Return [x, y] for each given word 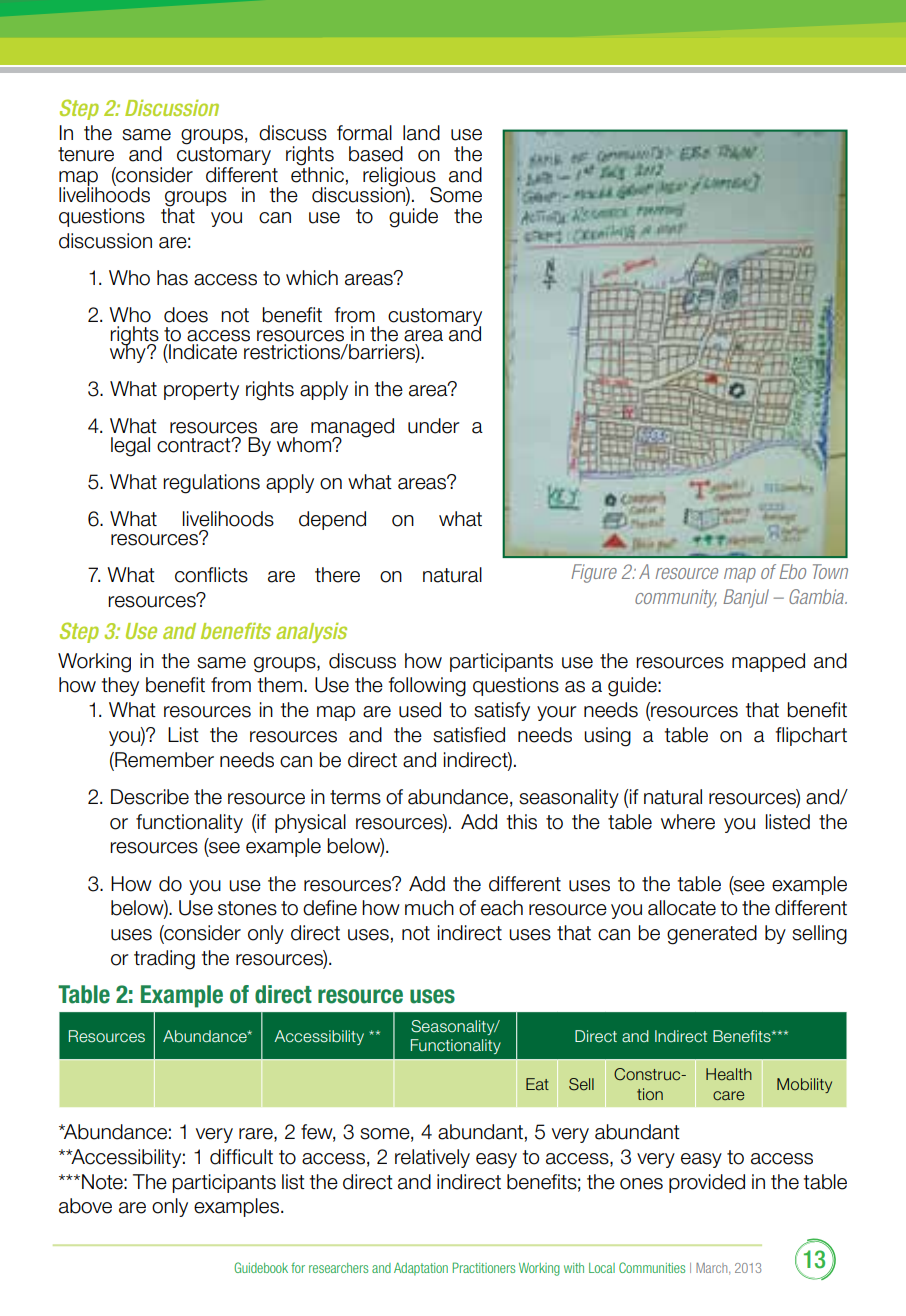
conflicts [211, 575]
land [421, 133]
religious [400, 177]
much [429, 908]
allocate [682, 908]
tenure [86, 154]
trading [164, 960]
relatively [432, 1158]
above [85, 1206]
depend [332, 520]
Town [830, 571]
